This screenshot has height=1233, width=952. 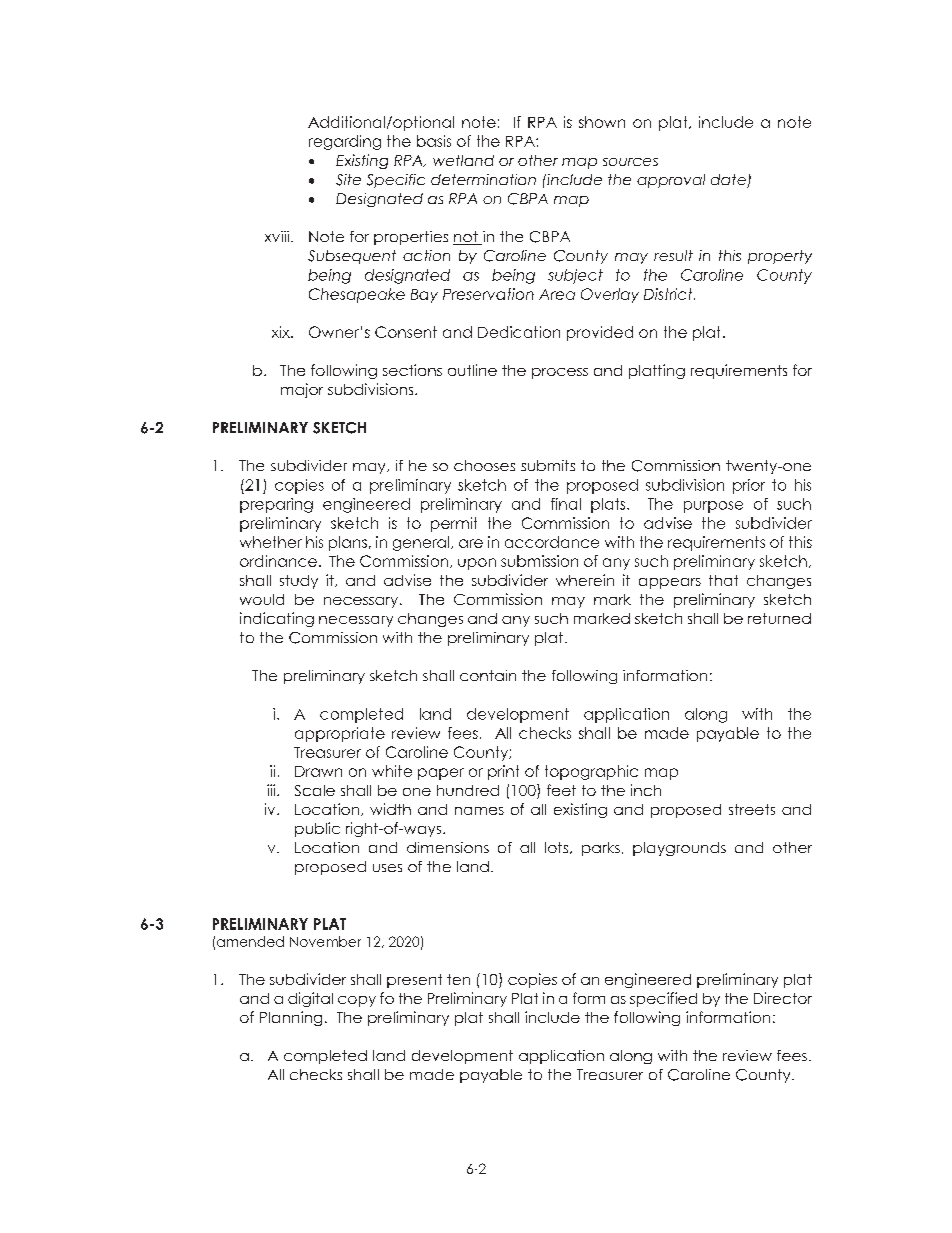 I want to click on regarding, so click(x=345, y=142).
